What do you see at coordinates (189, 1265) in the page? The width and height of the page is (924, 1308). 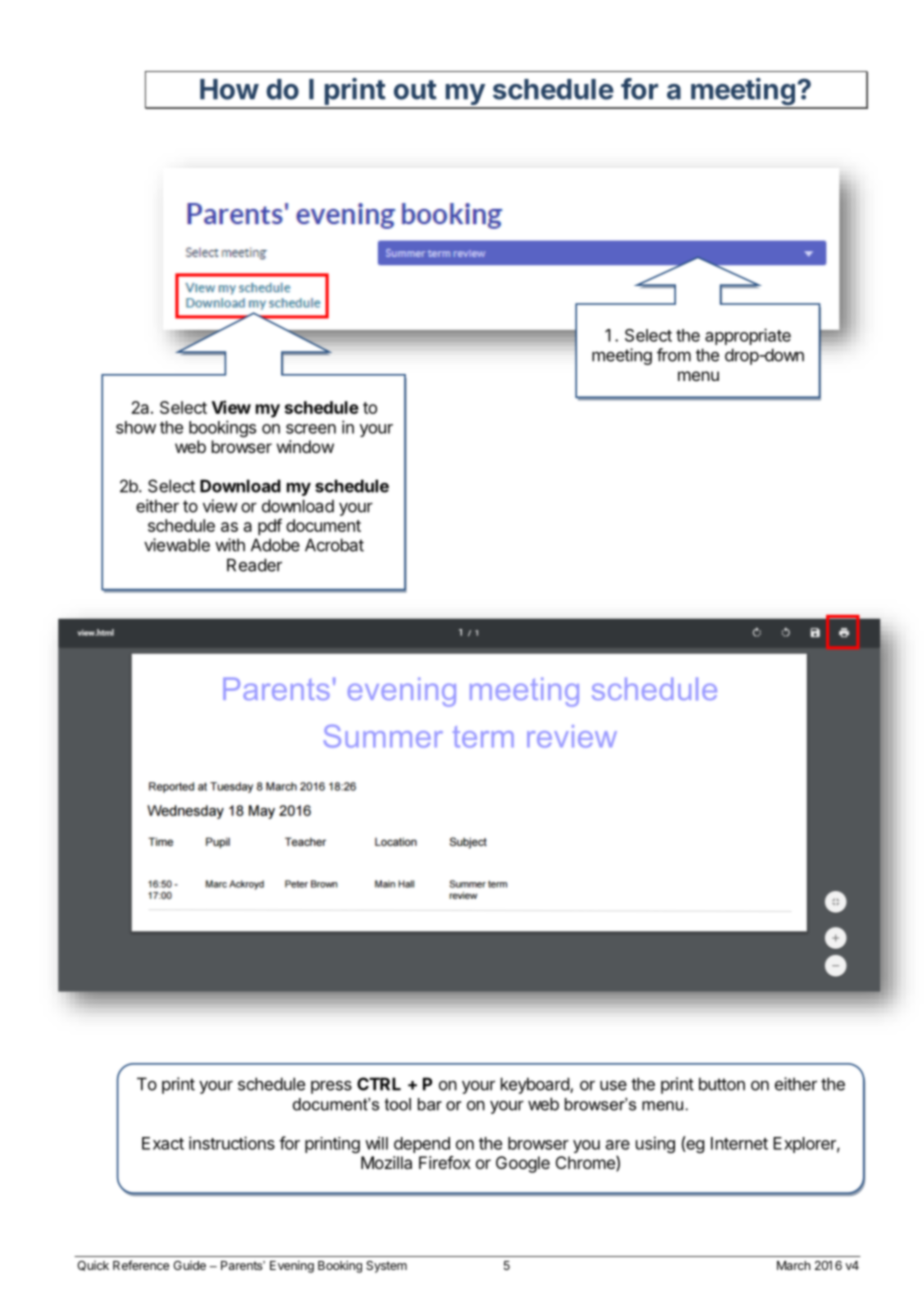 I see `Guide` at bounding box center [189, 1265].
